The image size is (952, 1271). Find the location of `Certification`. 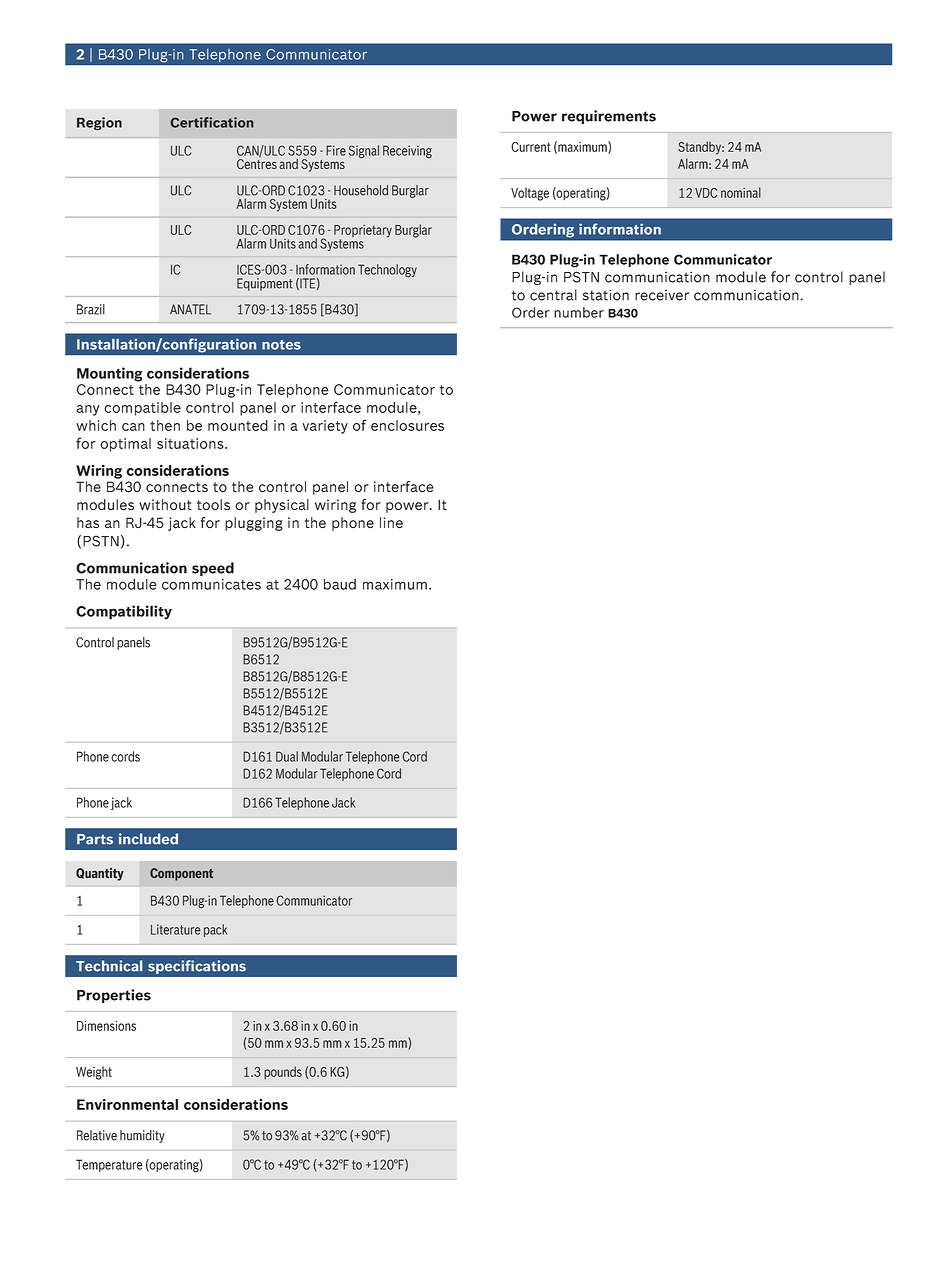

Certification is located at coordinates (212, 122).
